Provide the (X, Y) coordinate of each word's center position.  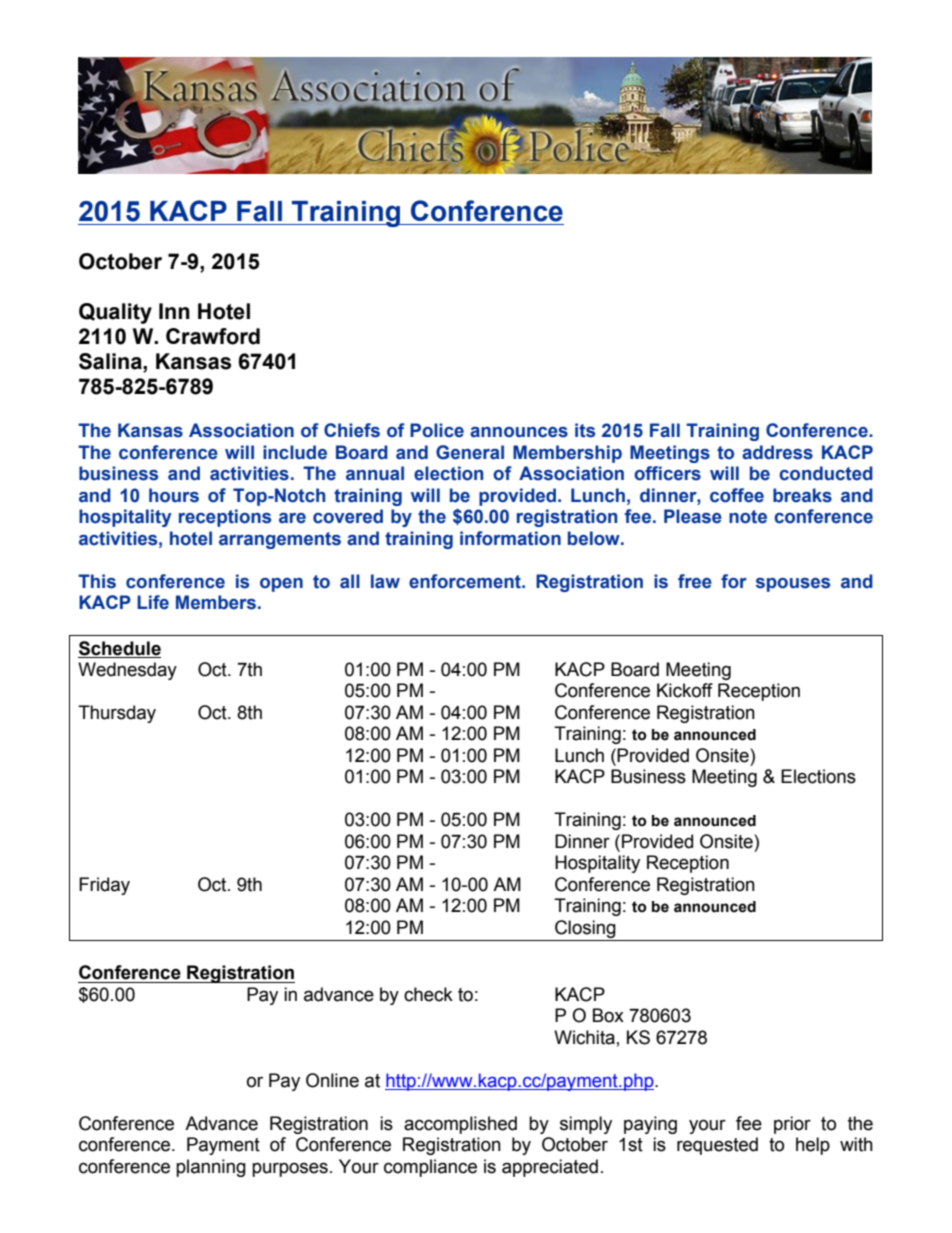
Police (437, 430)
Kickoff (685, 690)
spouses (793, 585)
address (777, 452)
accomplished (460, 1125)
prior (792, 1125)
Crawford (213, 336)
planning (211, 1168)
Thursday (117, 714)
